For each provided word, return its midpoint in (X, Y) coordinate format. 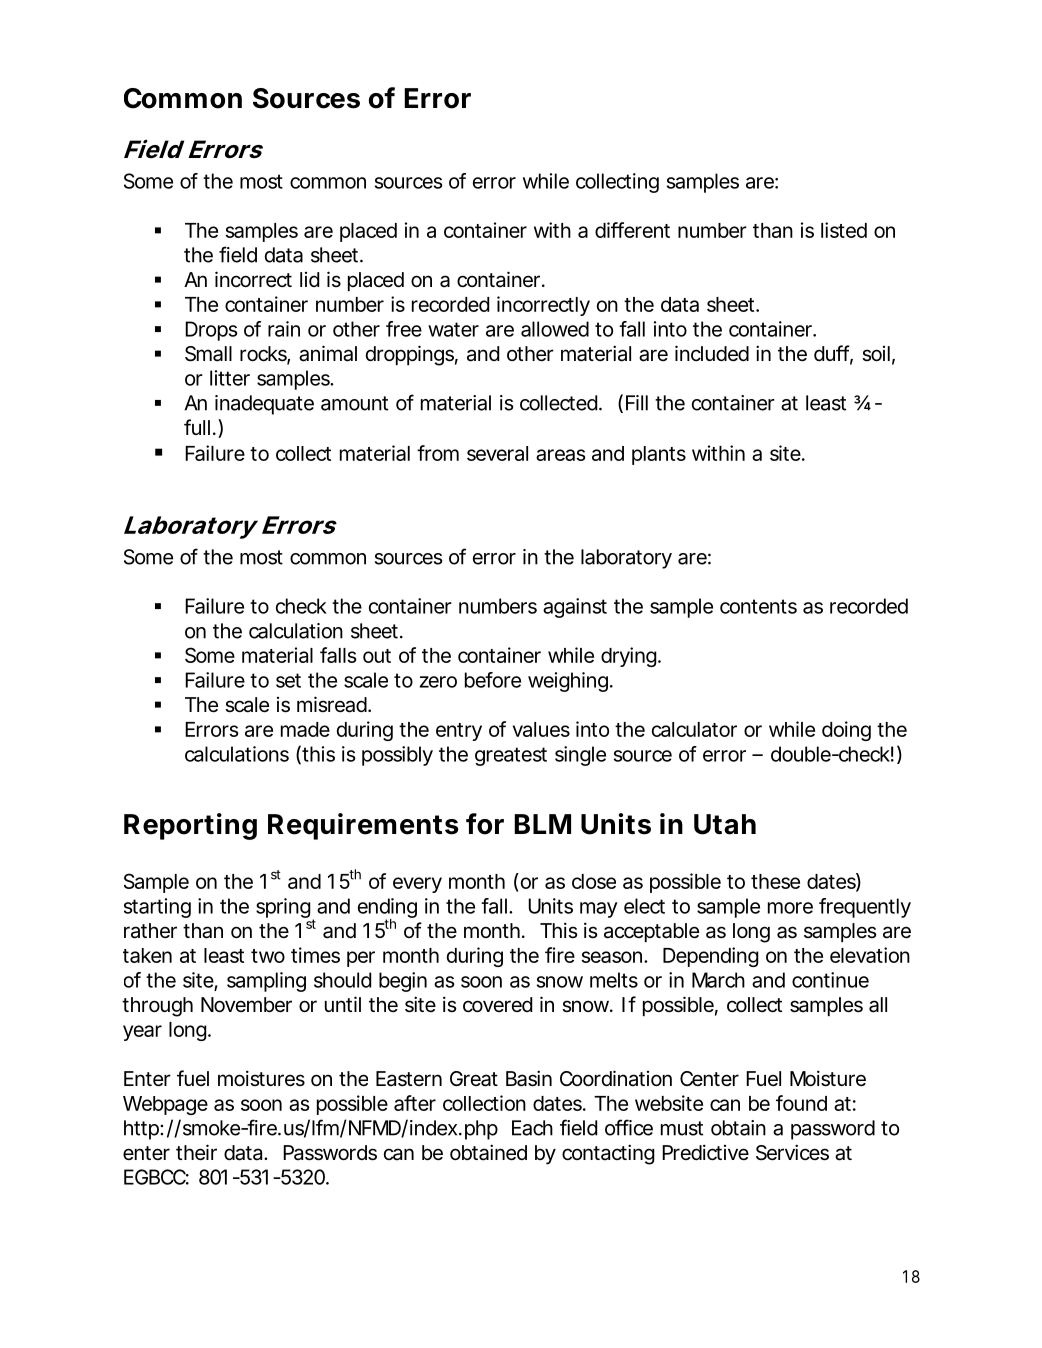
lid (309, 279)
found (801, 1103)
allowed (555, 329)
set (288, 680)
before (493, 680)
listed (844, 230)
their (196, 1152)
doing (846, 731)
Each (532, 1128)
